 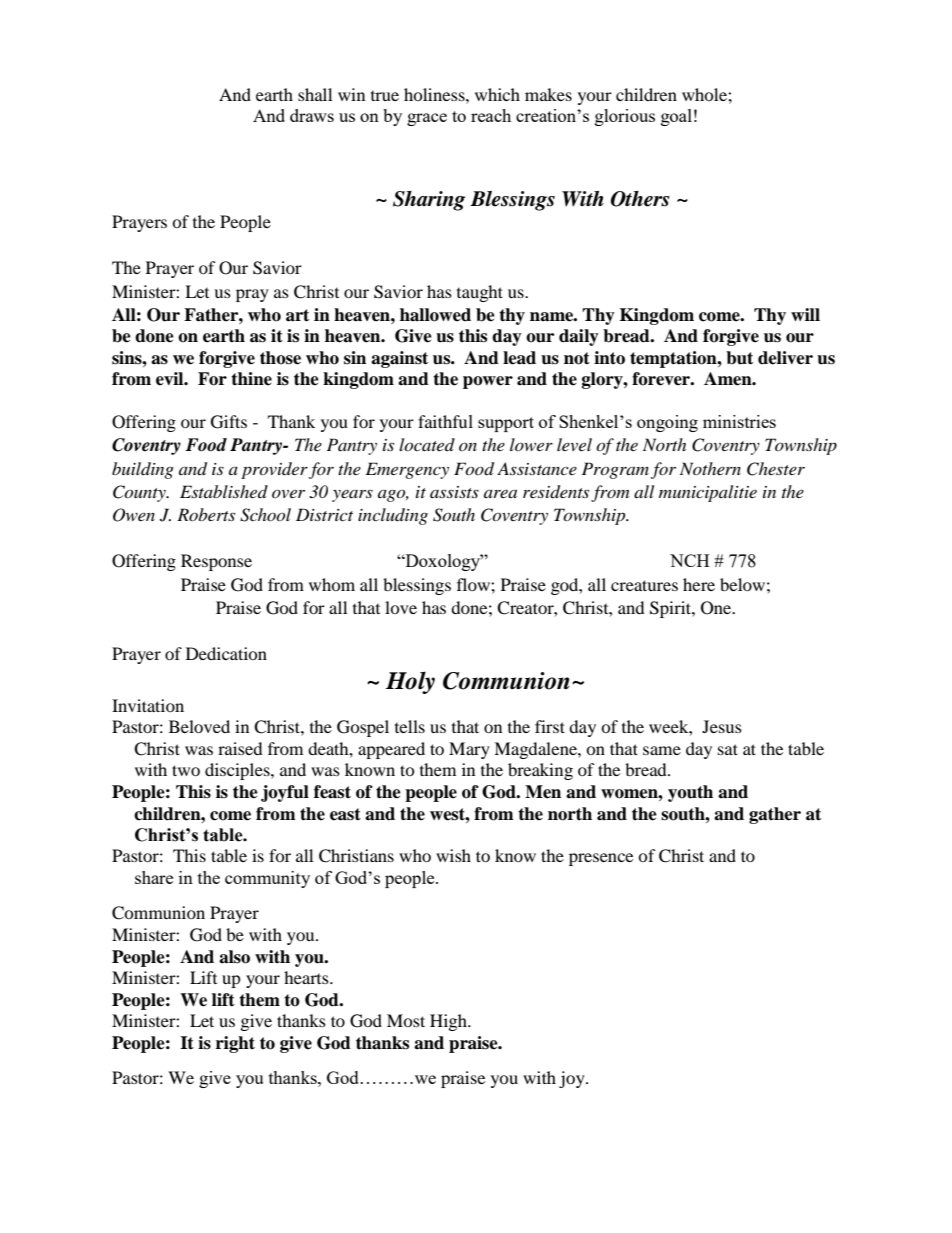 What do you see at coordinates (216, 562) in the screenshot?
I see `Response` at bounding box center [216, 562].
